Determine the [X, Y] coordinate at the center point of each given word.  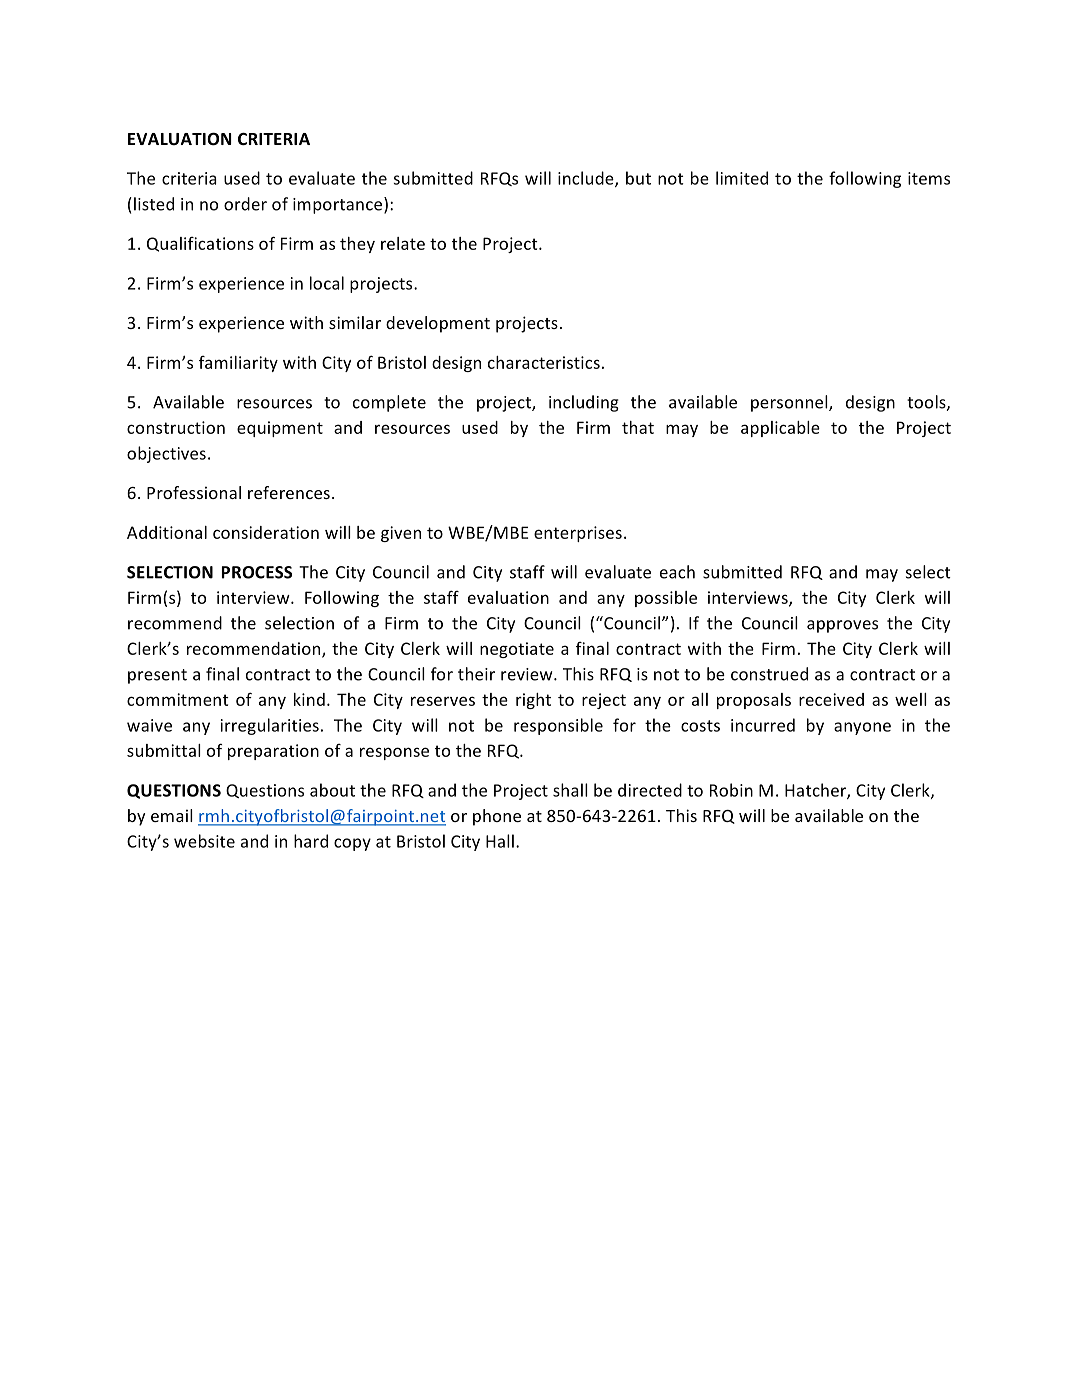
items [929, 178]
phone [497, 817]
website [204, 841]
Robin [731, 790]
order [245, 204]
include [587, 179]
